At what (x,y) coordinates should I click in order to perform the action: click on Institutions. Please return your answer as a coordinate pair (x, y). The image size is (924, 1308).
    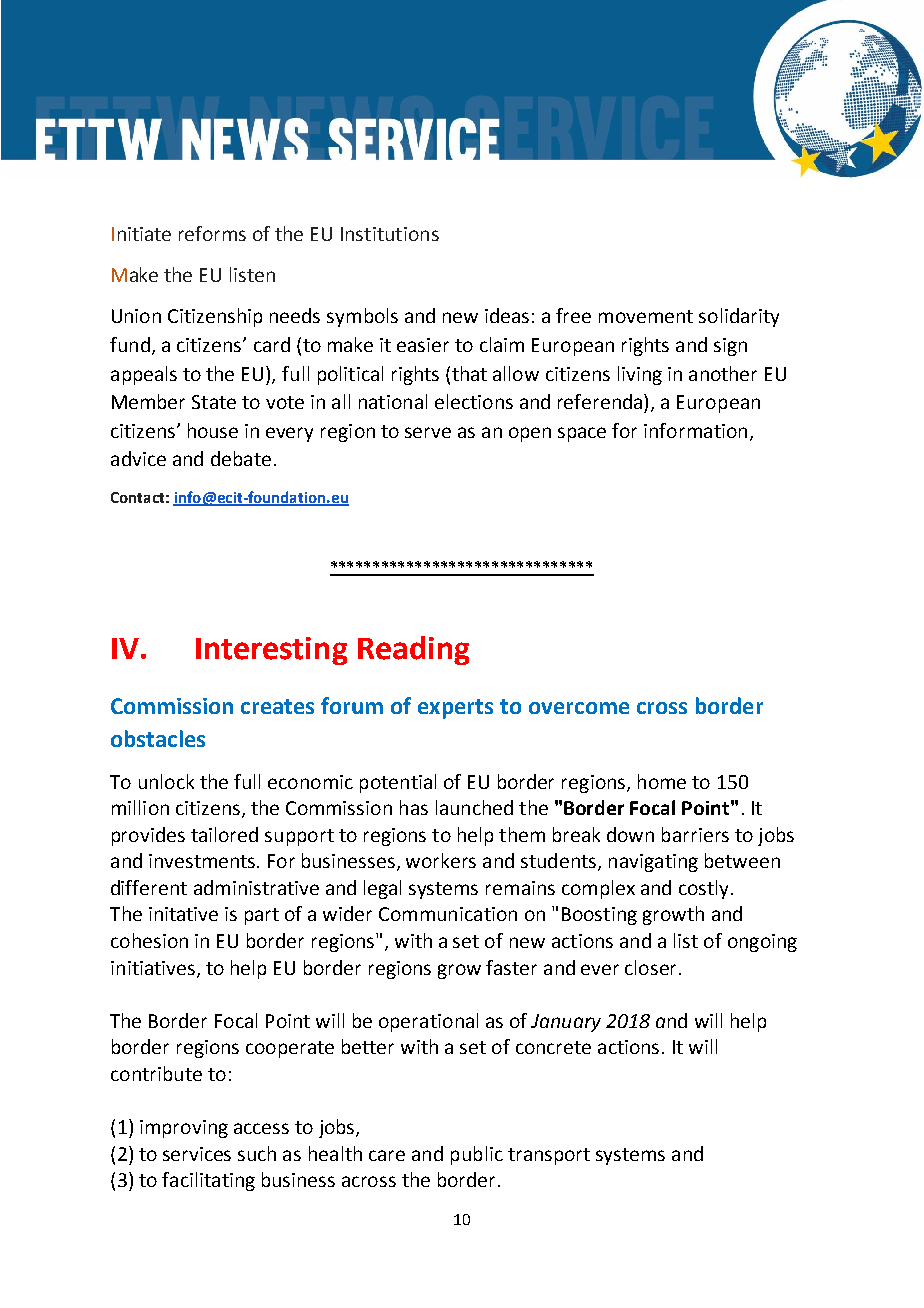
    Looking at the image, I should click on (390, 234).
